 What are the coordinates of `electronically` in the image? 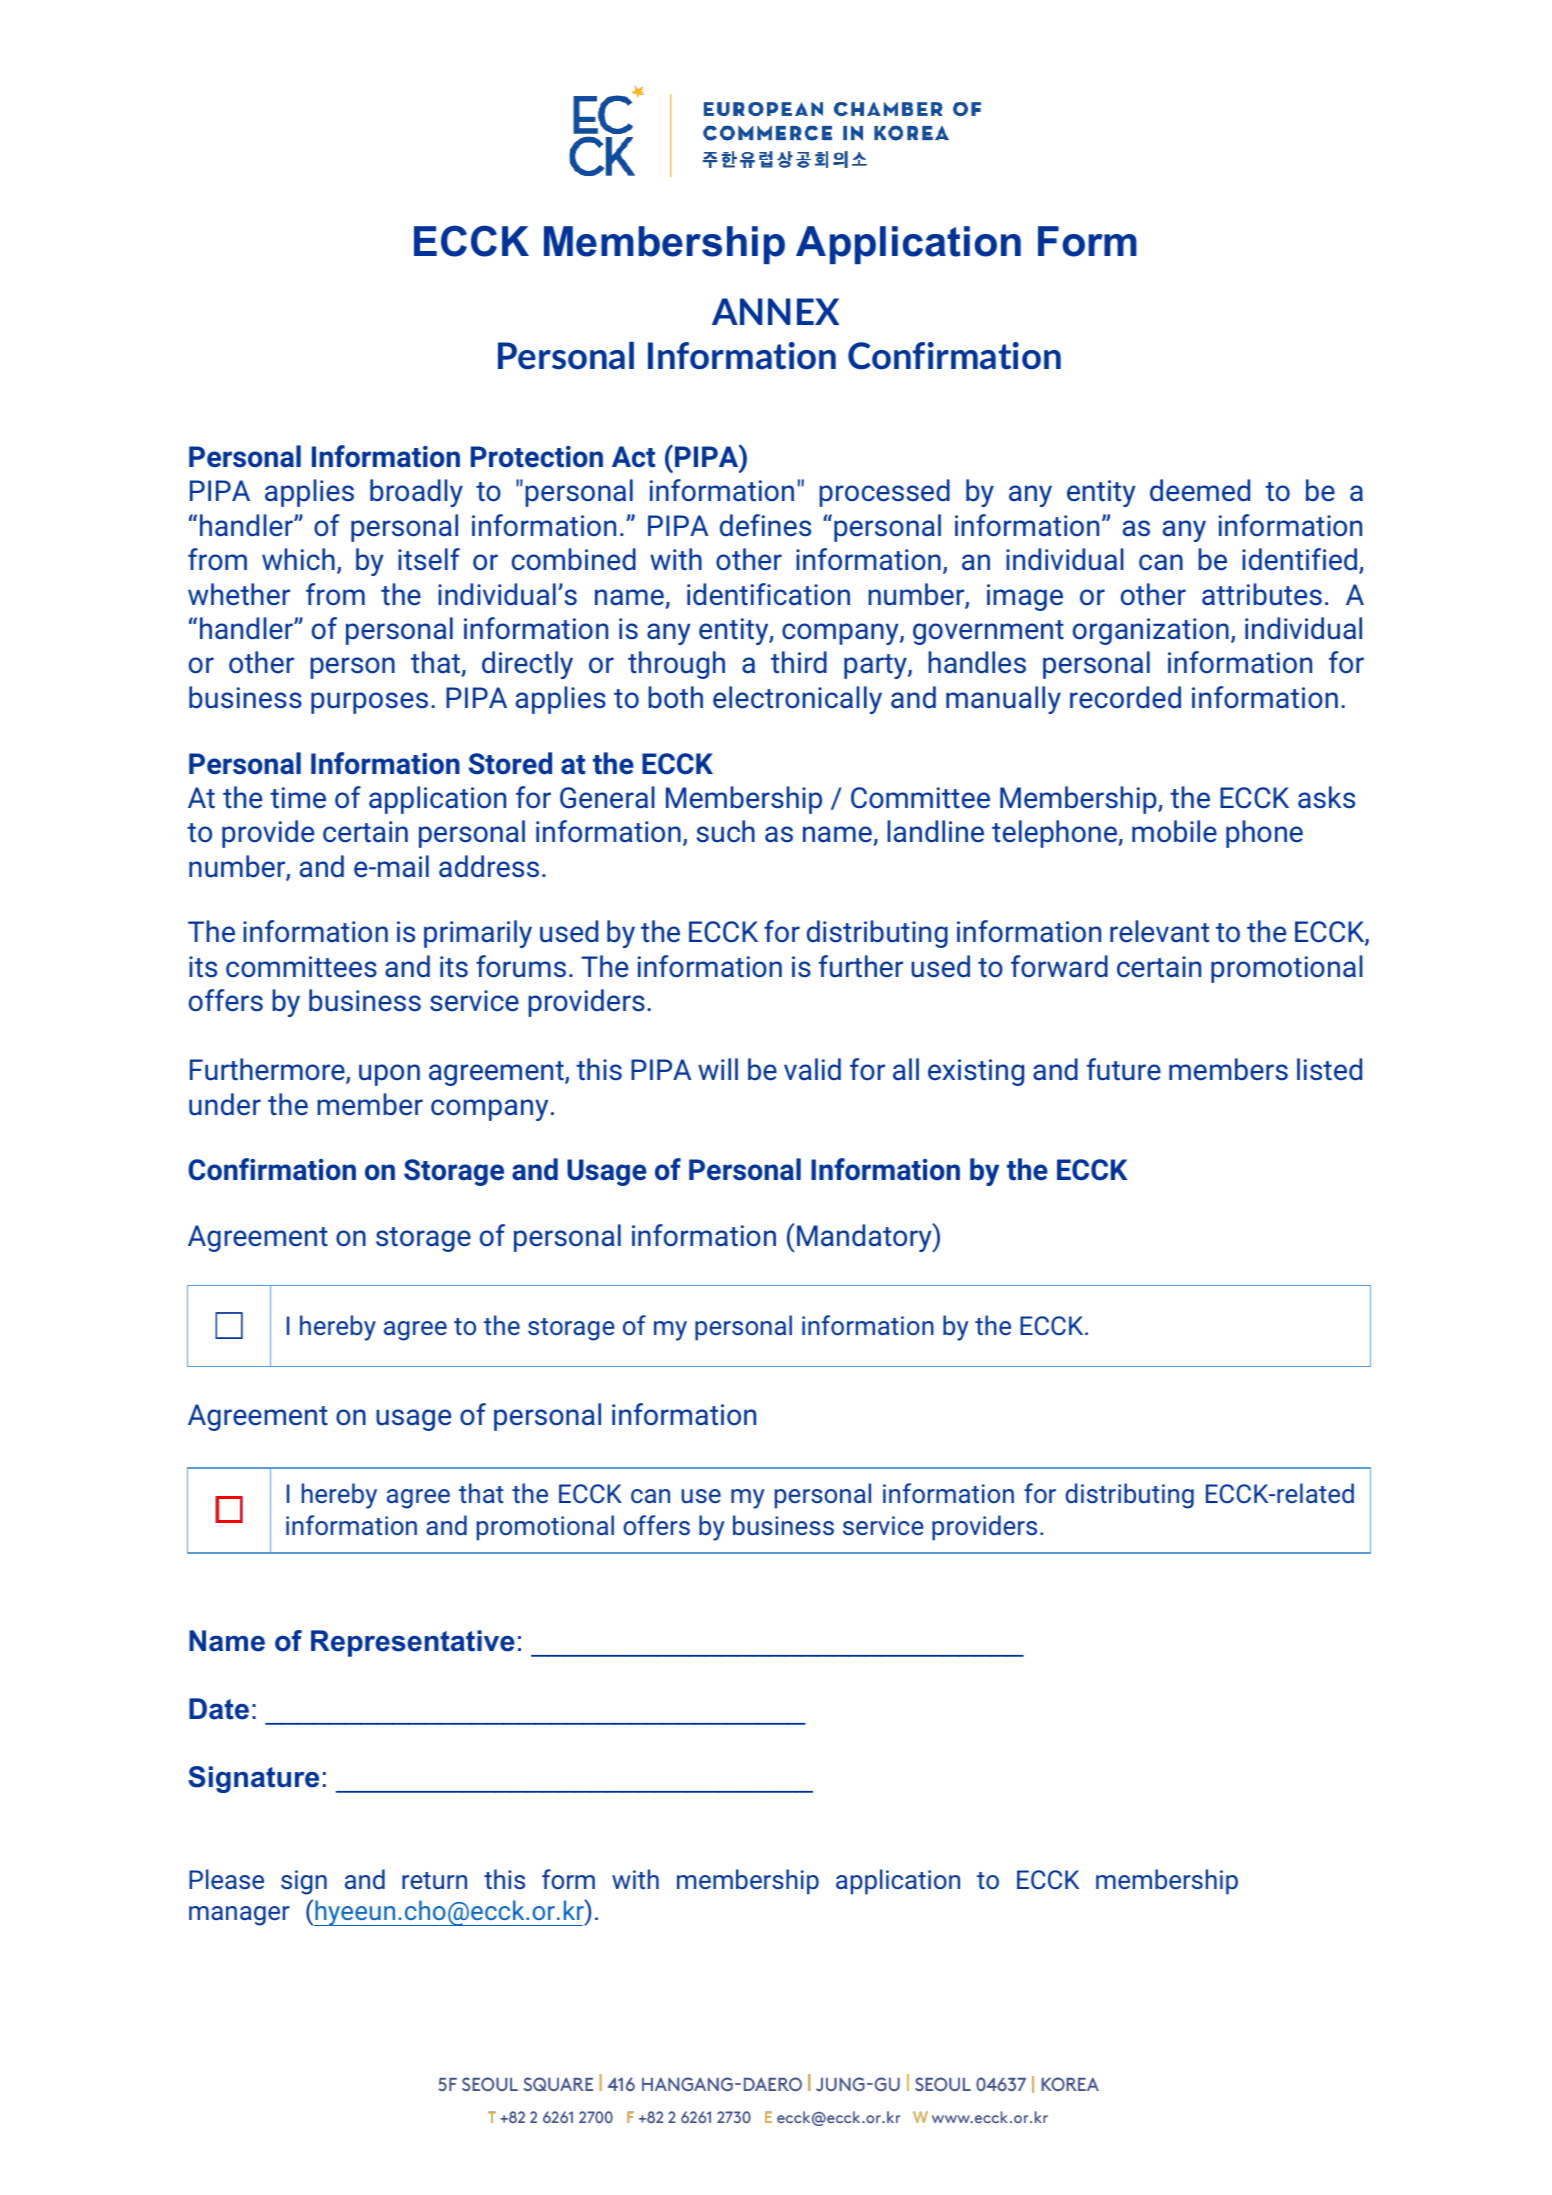 It's located at (797, 700).
